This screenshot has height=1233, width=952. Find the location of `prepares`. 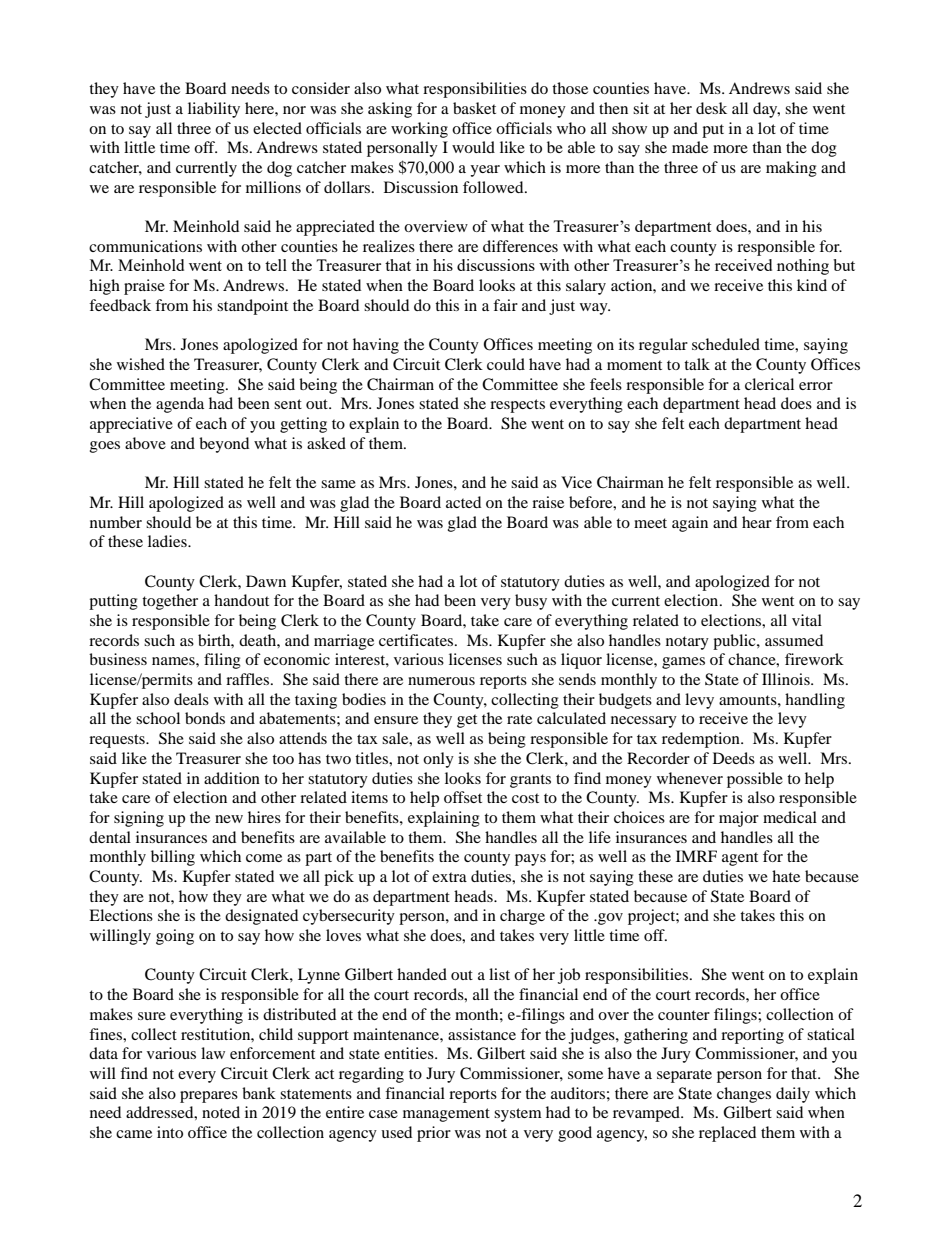

prepares is located at coordinates (209, 1097).
